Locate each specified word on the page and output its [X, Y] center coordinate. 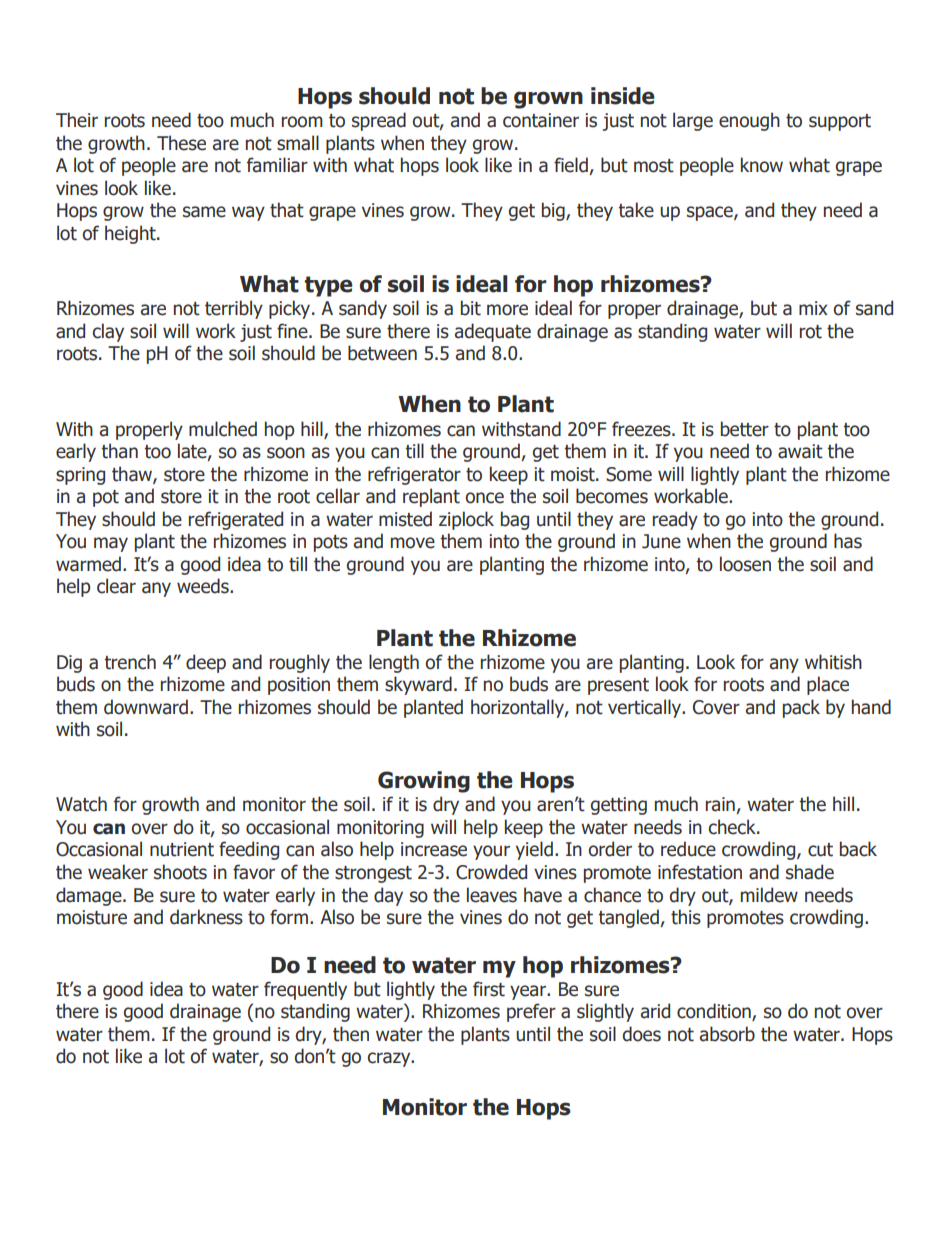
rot [811, 332]
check [733, 827]
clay [108, 332]
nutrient [182, 849]
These [181, 143]
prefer [531, 1012]
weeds [204, 586]
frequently [305, 990]
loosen [745, 564]
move [413, 543]
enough [749, 121]
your [491, 852]
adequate [493, 332]
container [541, 120]
